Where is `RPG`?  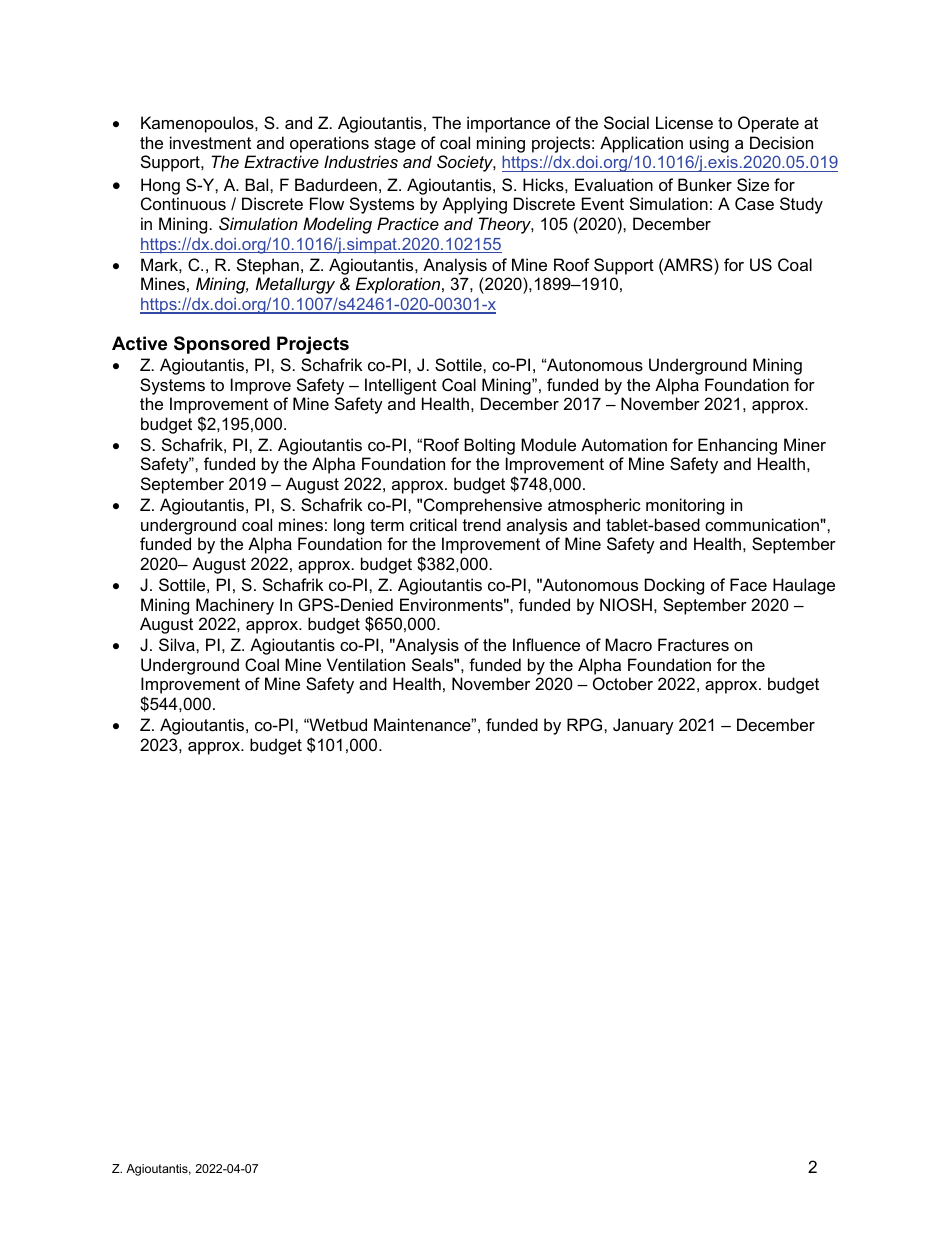
RPG is located at coordinates (586, 724).
